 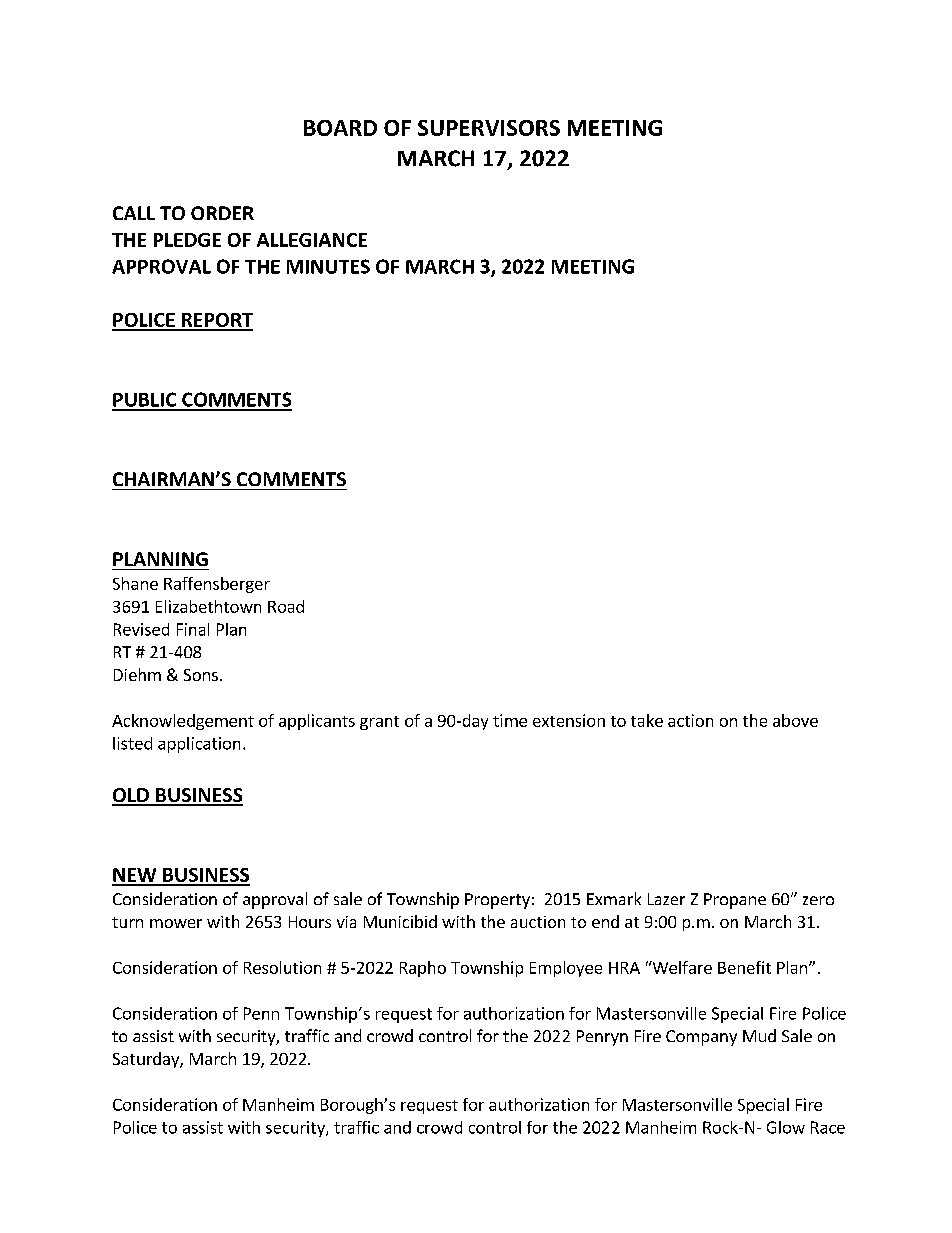 I want to click on Final, so click(x=193, y=629).
